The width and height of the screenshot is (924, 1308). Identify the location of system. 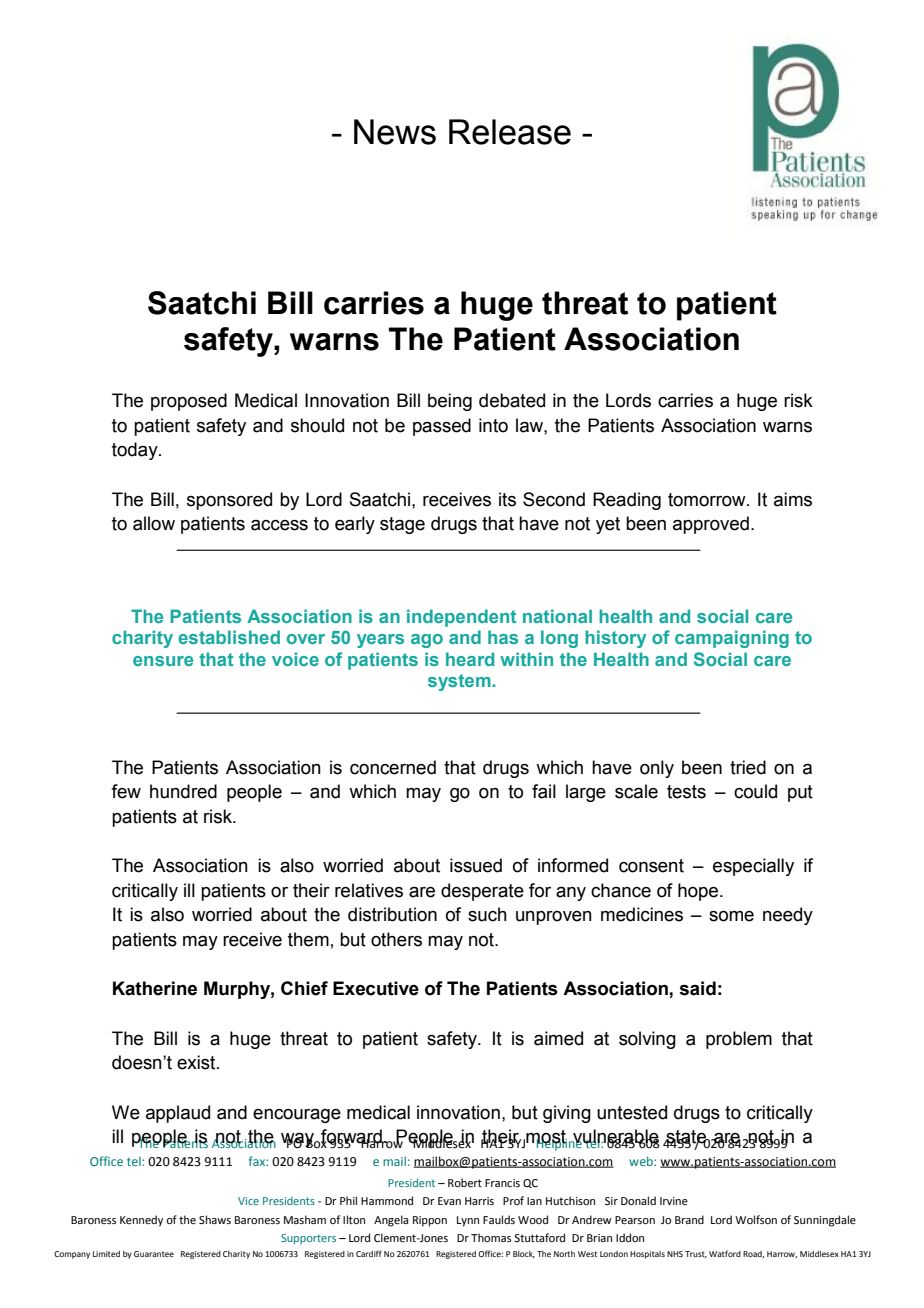
(460, 682).
